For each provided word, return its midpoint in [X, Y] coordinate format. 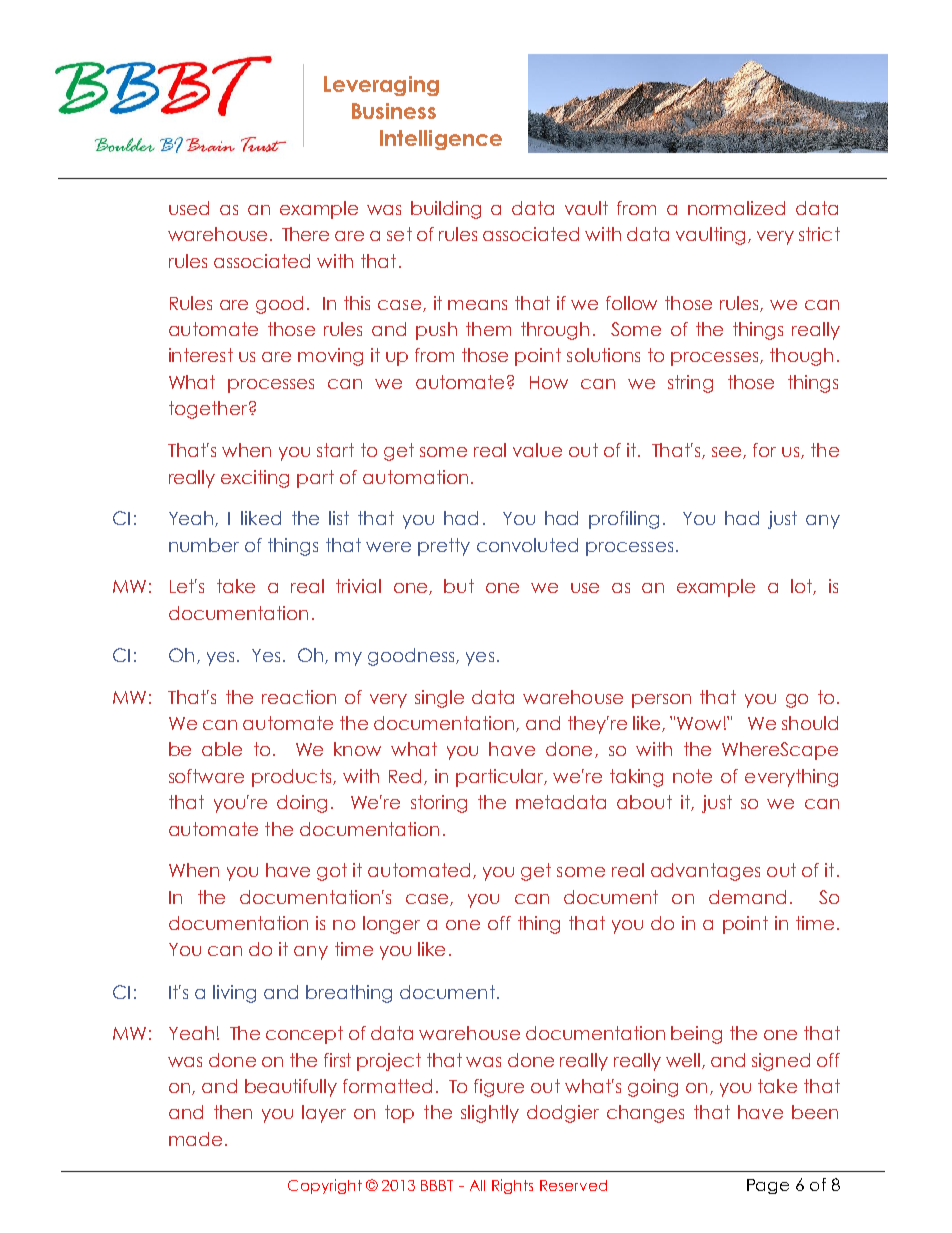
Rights [512, 1186]
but [459, 586]
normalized [736, 208]
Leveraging [381, 86]
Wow [699, 723]
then [233, 1112]
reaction [299, 697]
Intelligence [441, 140]
